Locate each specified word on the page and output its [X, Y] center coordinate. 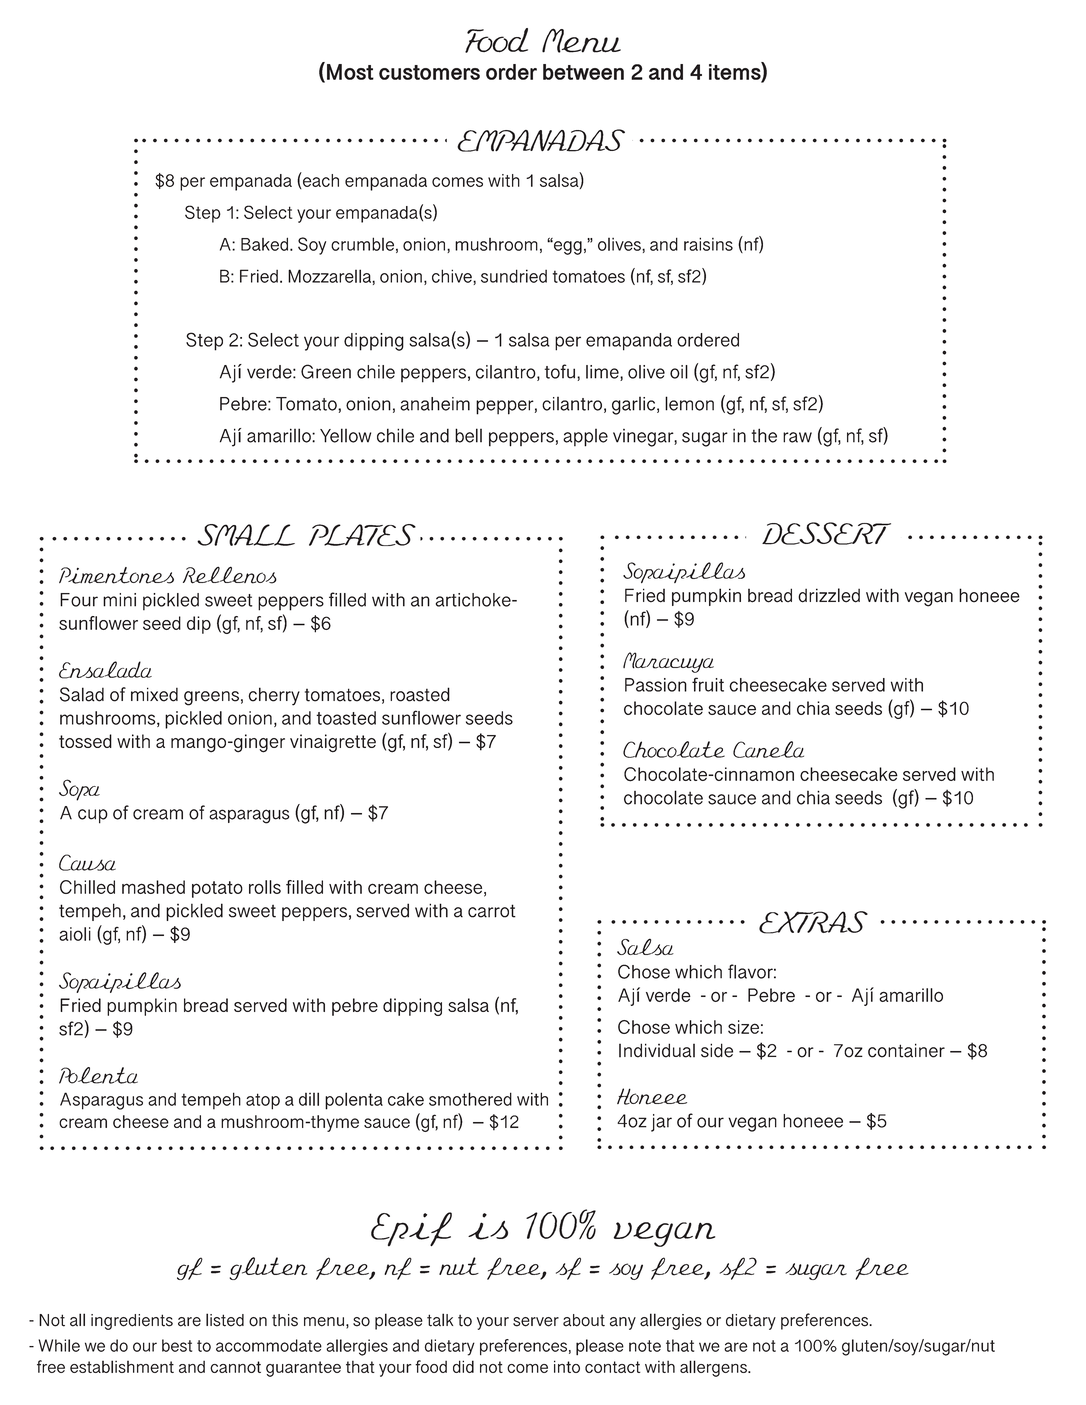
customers [429, 72]
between [583, 72]
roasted [420, 694]
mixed [154, 694]
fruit [708, 684]
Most [350, 72]
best [177, 1345]
